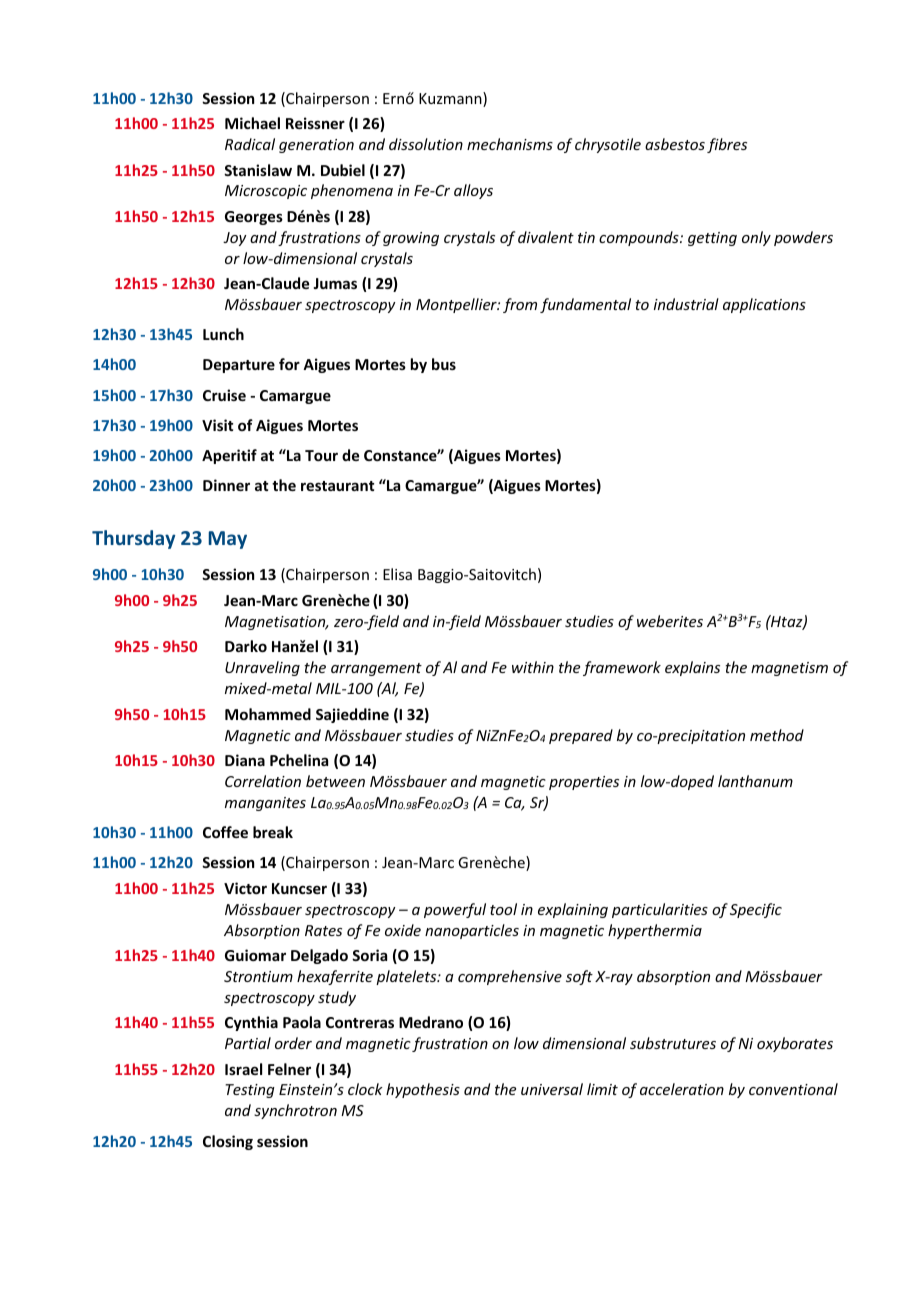 This document has width=924, height=1308. I want to click on hypothesis, so click(423, 1090).
